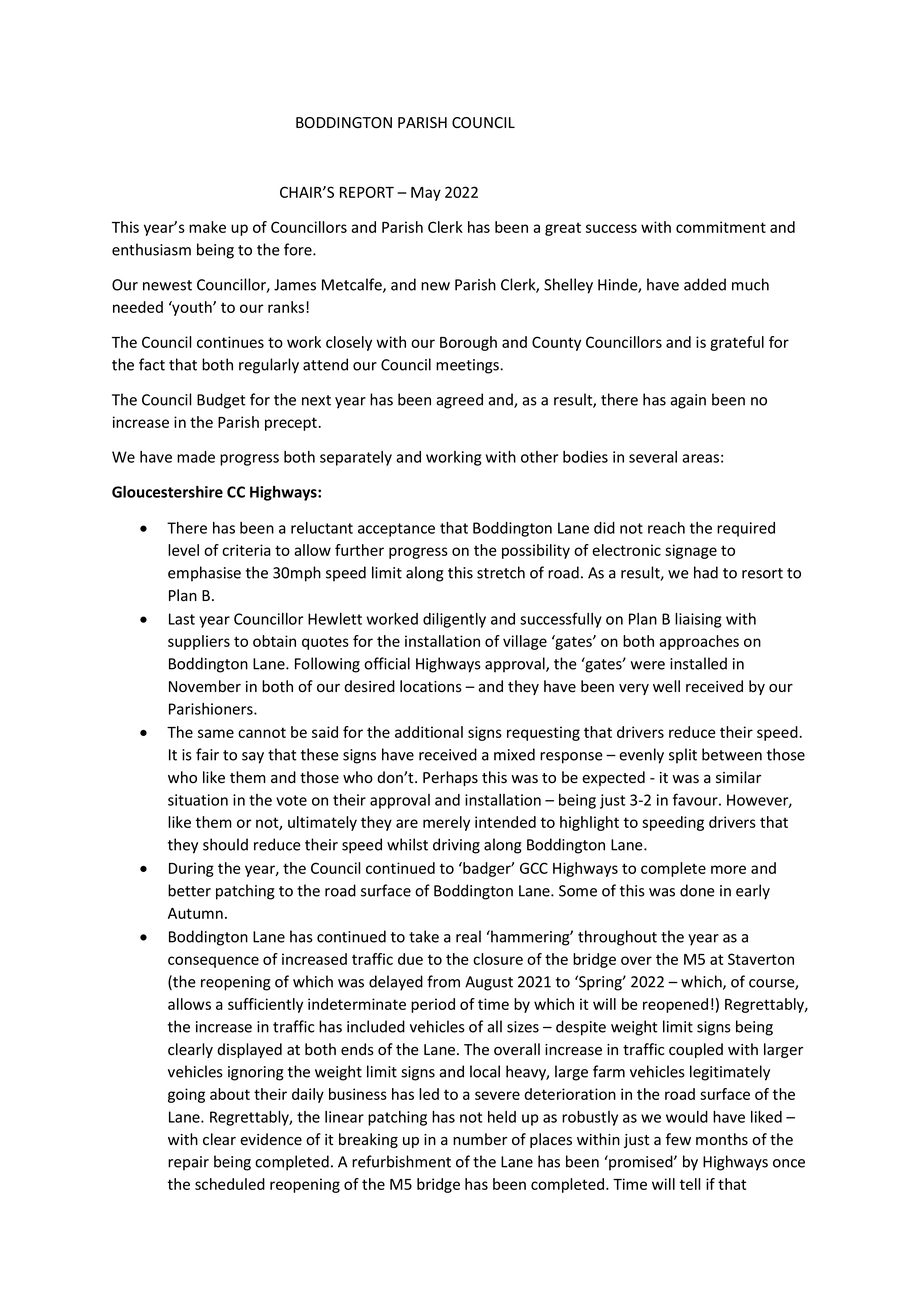  What do you see at coordinates (207, 227) in the screenshot?
I see `make` at bounding box center [207, 227].
